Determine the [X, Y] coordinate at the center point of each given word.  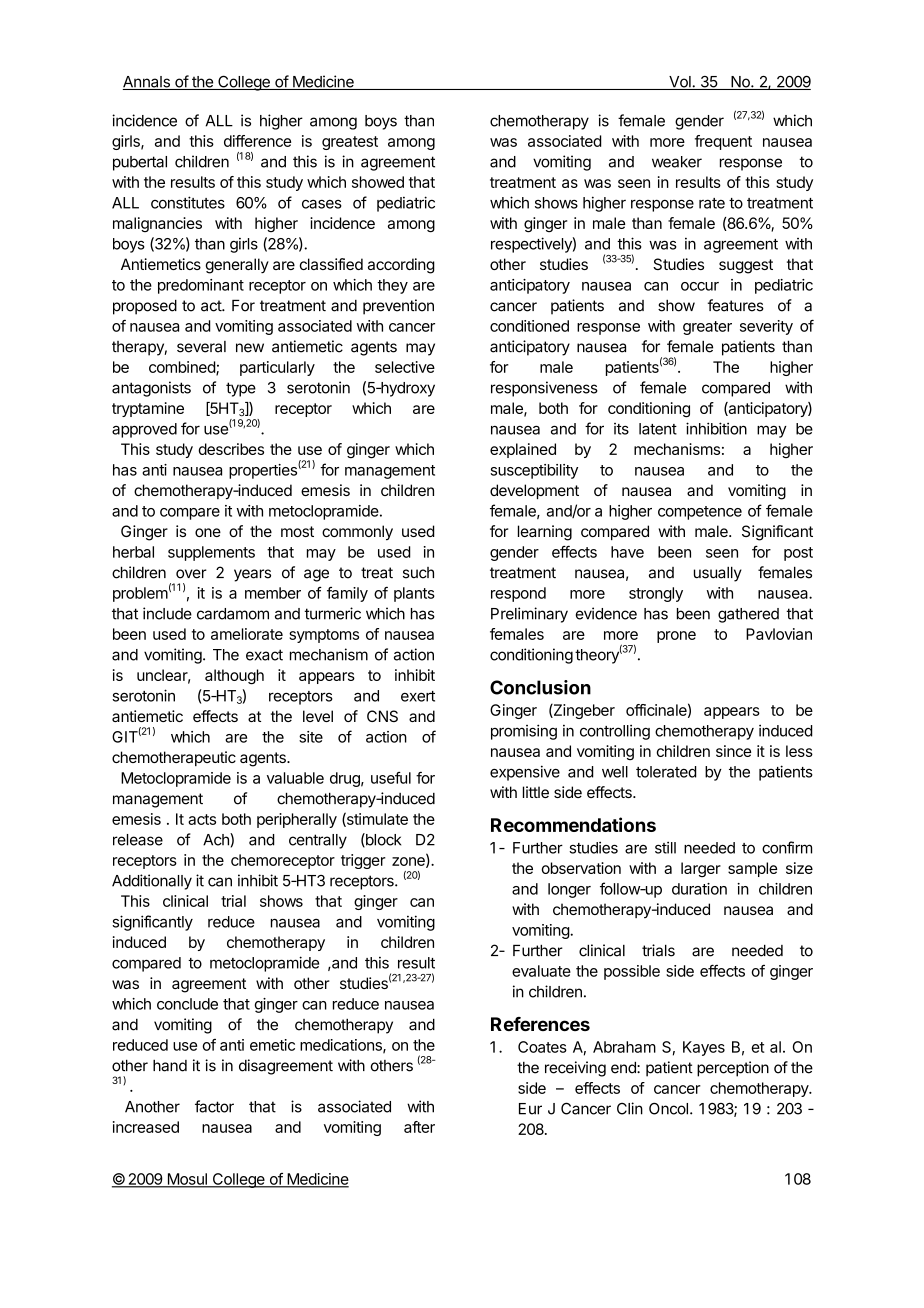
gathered [748, 615]
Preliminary [529, 615]
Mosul [187, 1180]
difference [257, 141]
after [419, 1127]
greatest [350, 143]
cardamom [233, 614]
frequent [723, 142]
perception [733, 1069]
